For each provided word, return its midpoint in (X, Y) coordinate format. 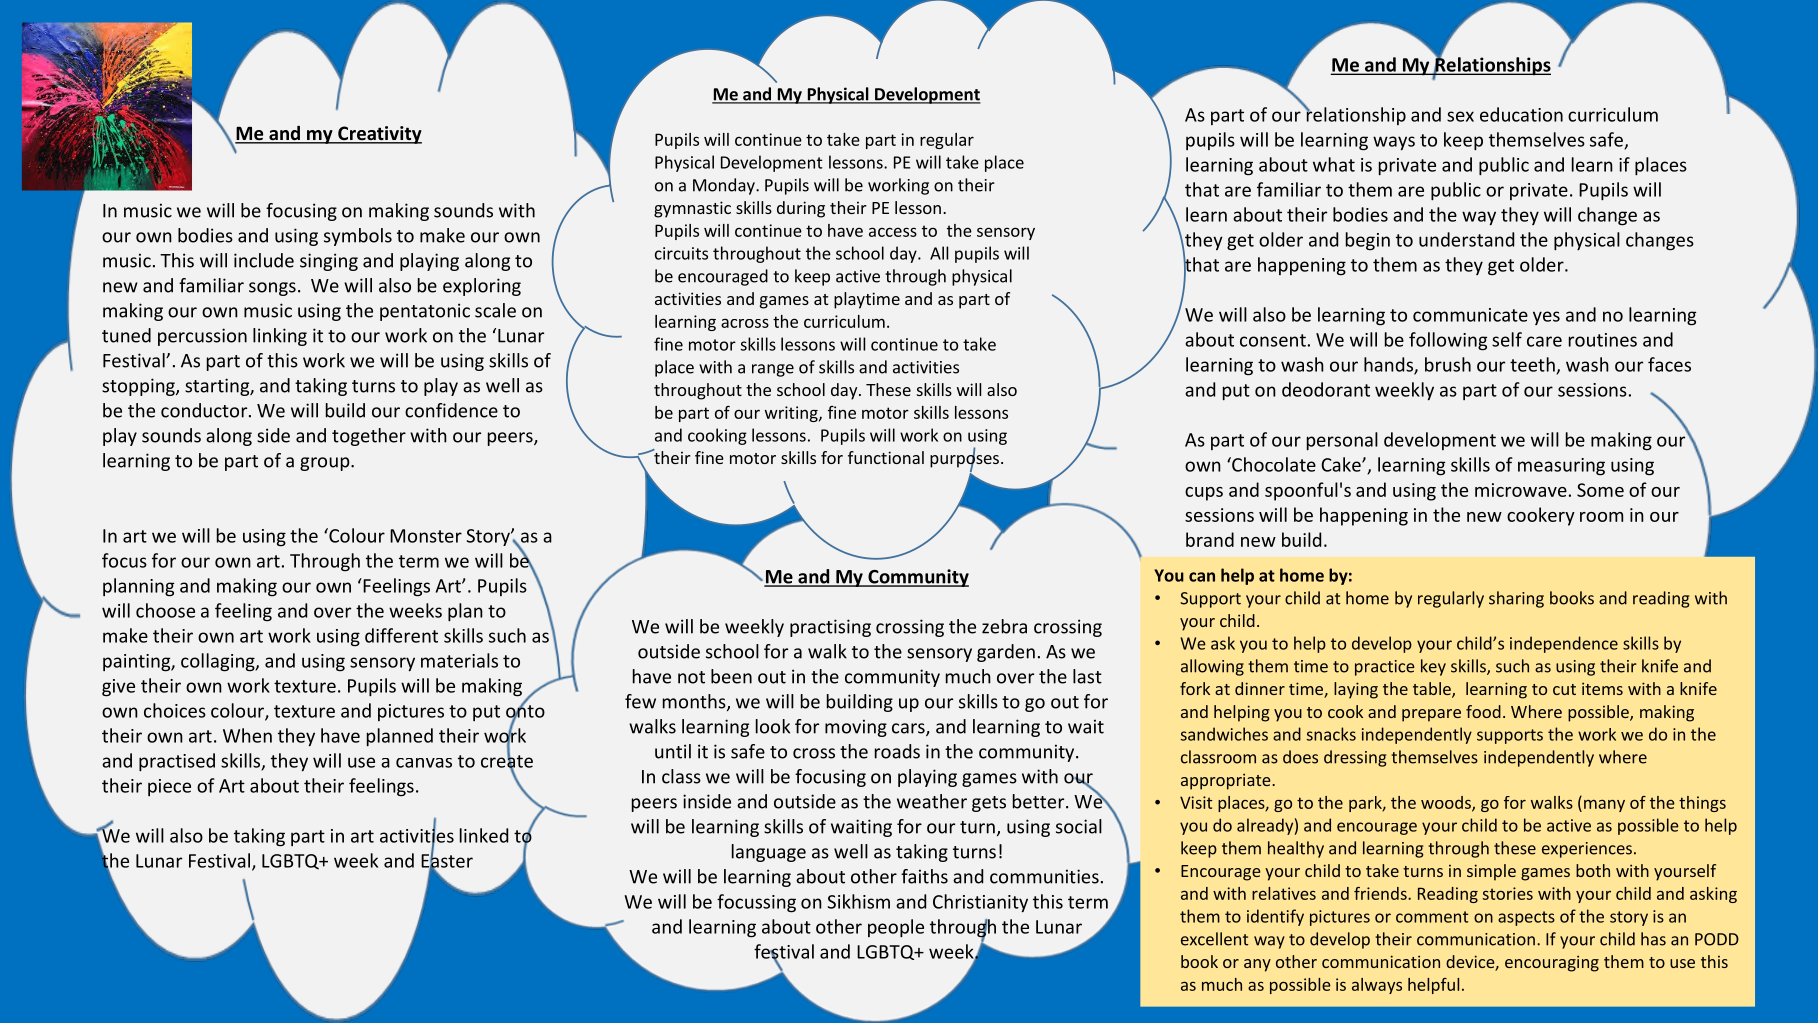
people (896, 928)
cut (1564, 689)
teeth (1533, 365)
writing (792, 414)
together (369, 437)
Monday (725, 186)
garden (1006, 653)
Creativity (379, 135)
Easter (447, 861)
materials (459, 660)
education (1521, 114)
